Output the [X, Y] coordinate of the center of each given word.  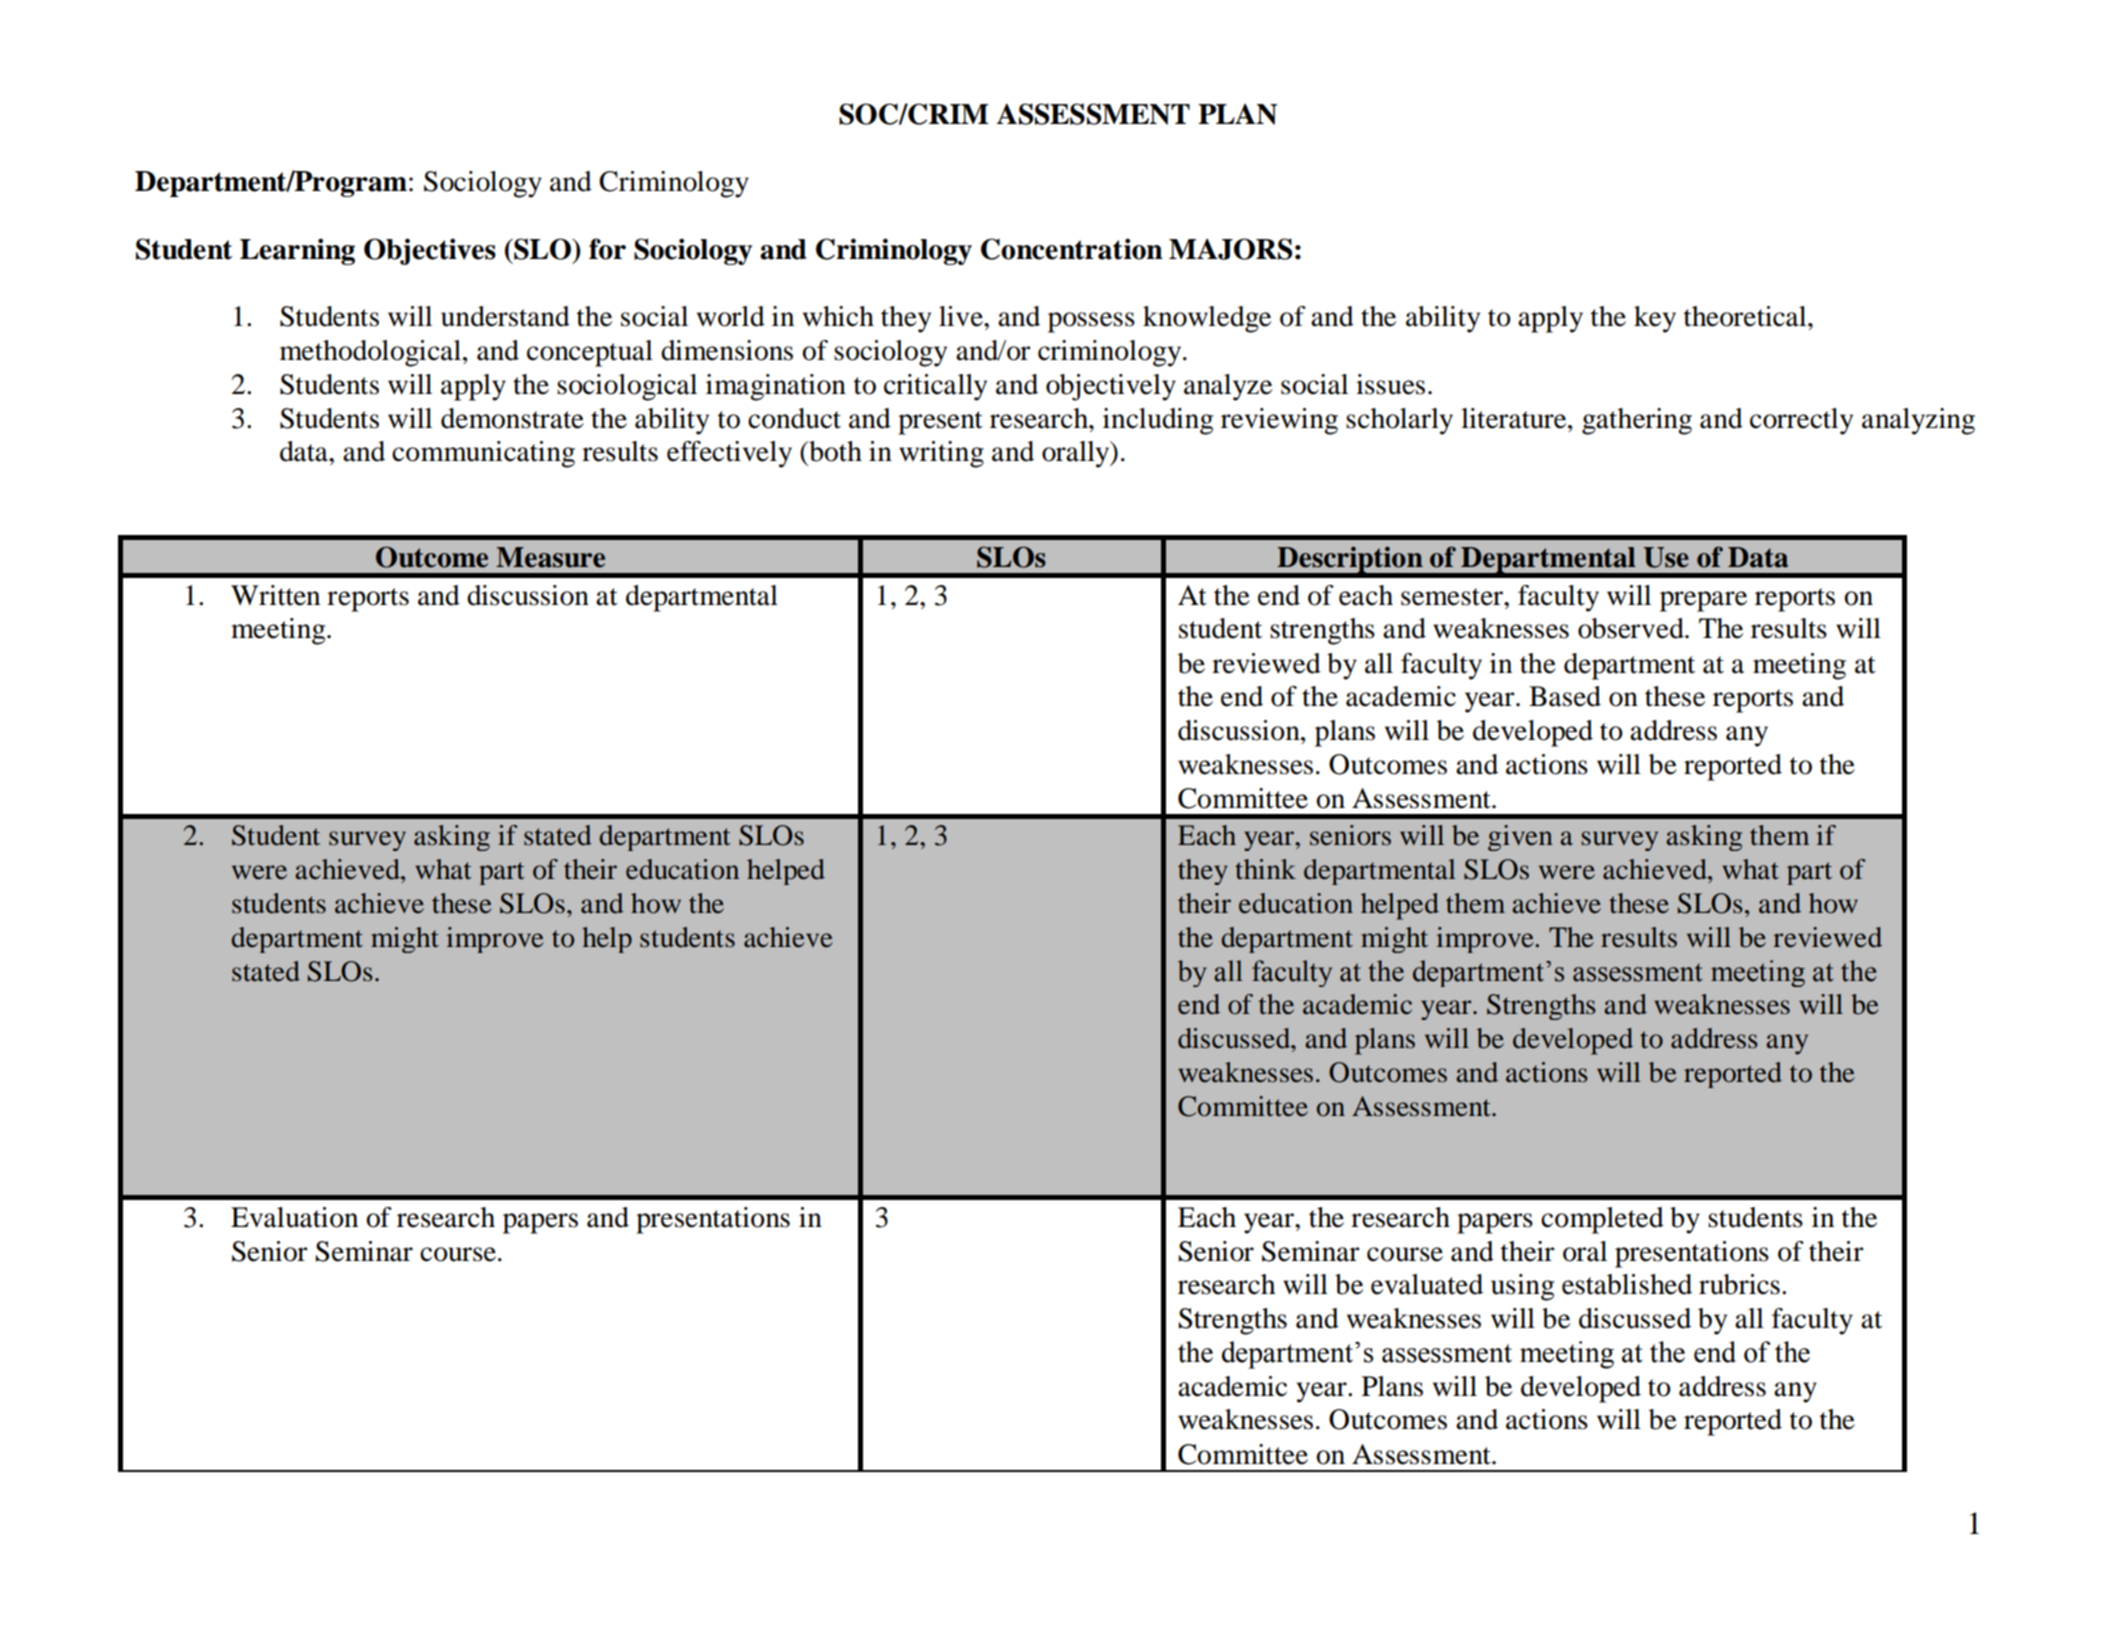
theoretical [1746, 316]
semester [1453, 597]
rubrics [1739, 1284]
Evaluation [294, 1217]
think [1265, 869]
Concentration [1072, 249]
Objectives [430, 251]
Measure [550, 557]
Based [1565, 696]
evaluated [1427, 1284]
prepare [1703, 601]
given [1520, 838]
